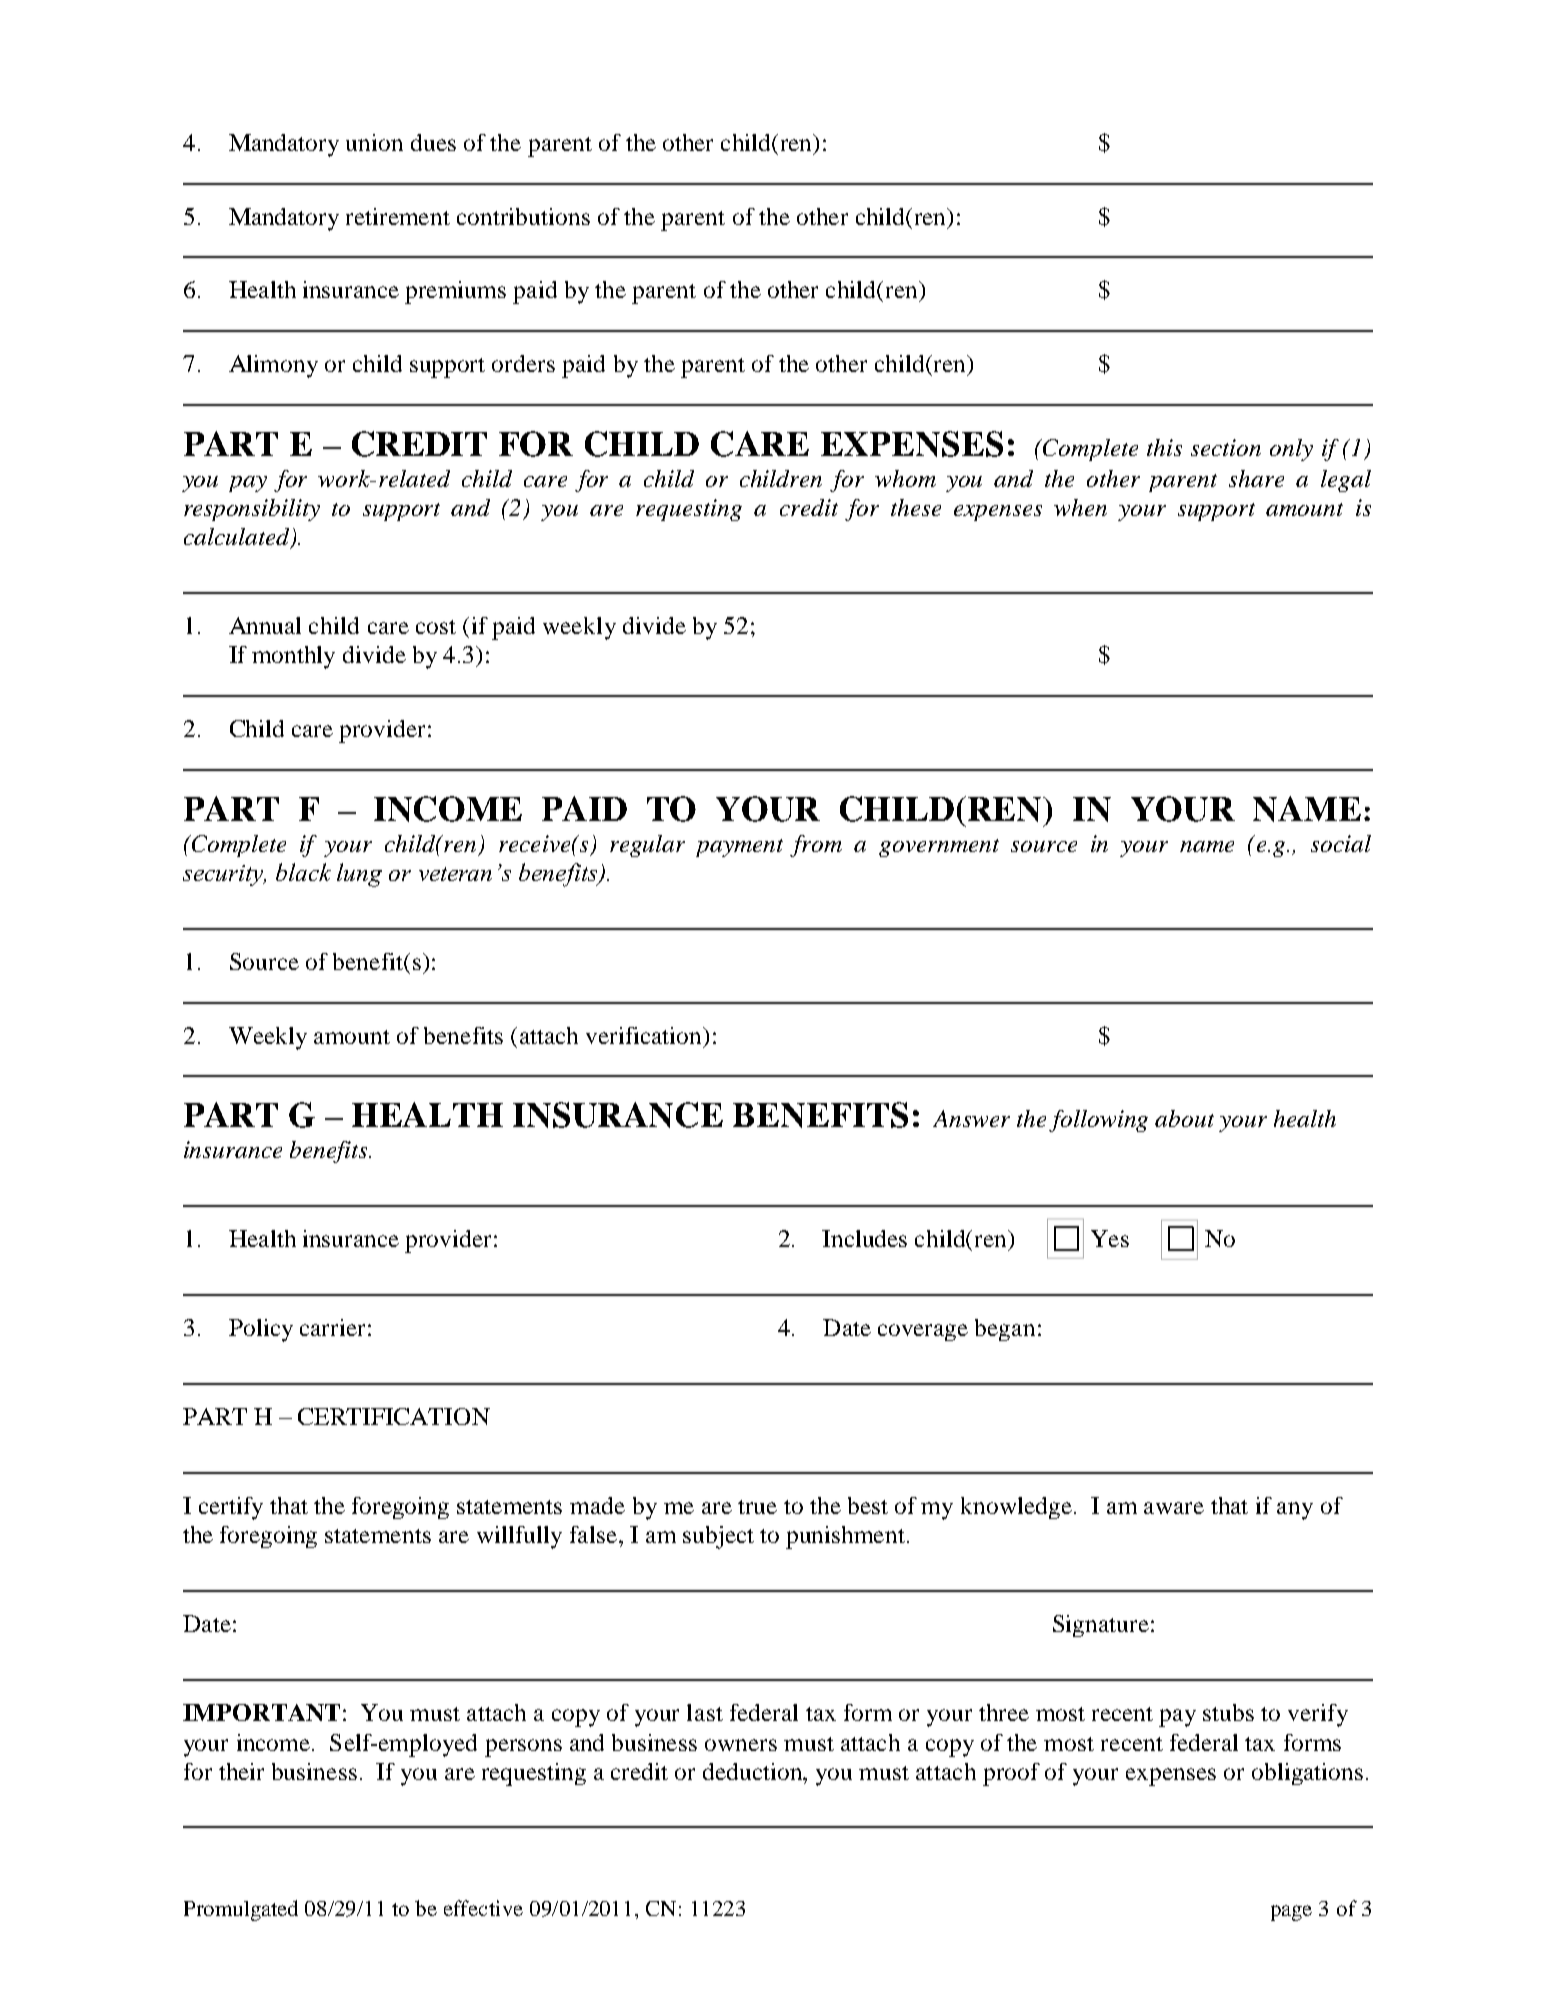 The width and height of the screenshot is (1555, 2013). What do you see at coordinates (1256, 478) in the screenshot?
I see `share` at bounding box center [1256, 478].
